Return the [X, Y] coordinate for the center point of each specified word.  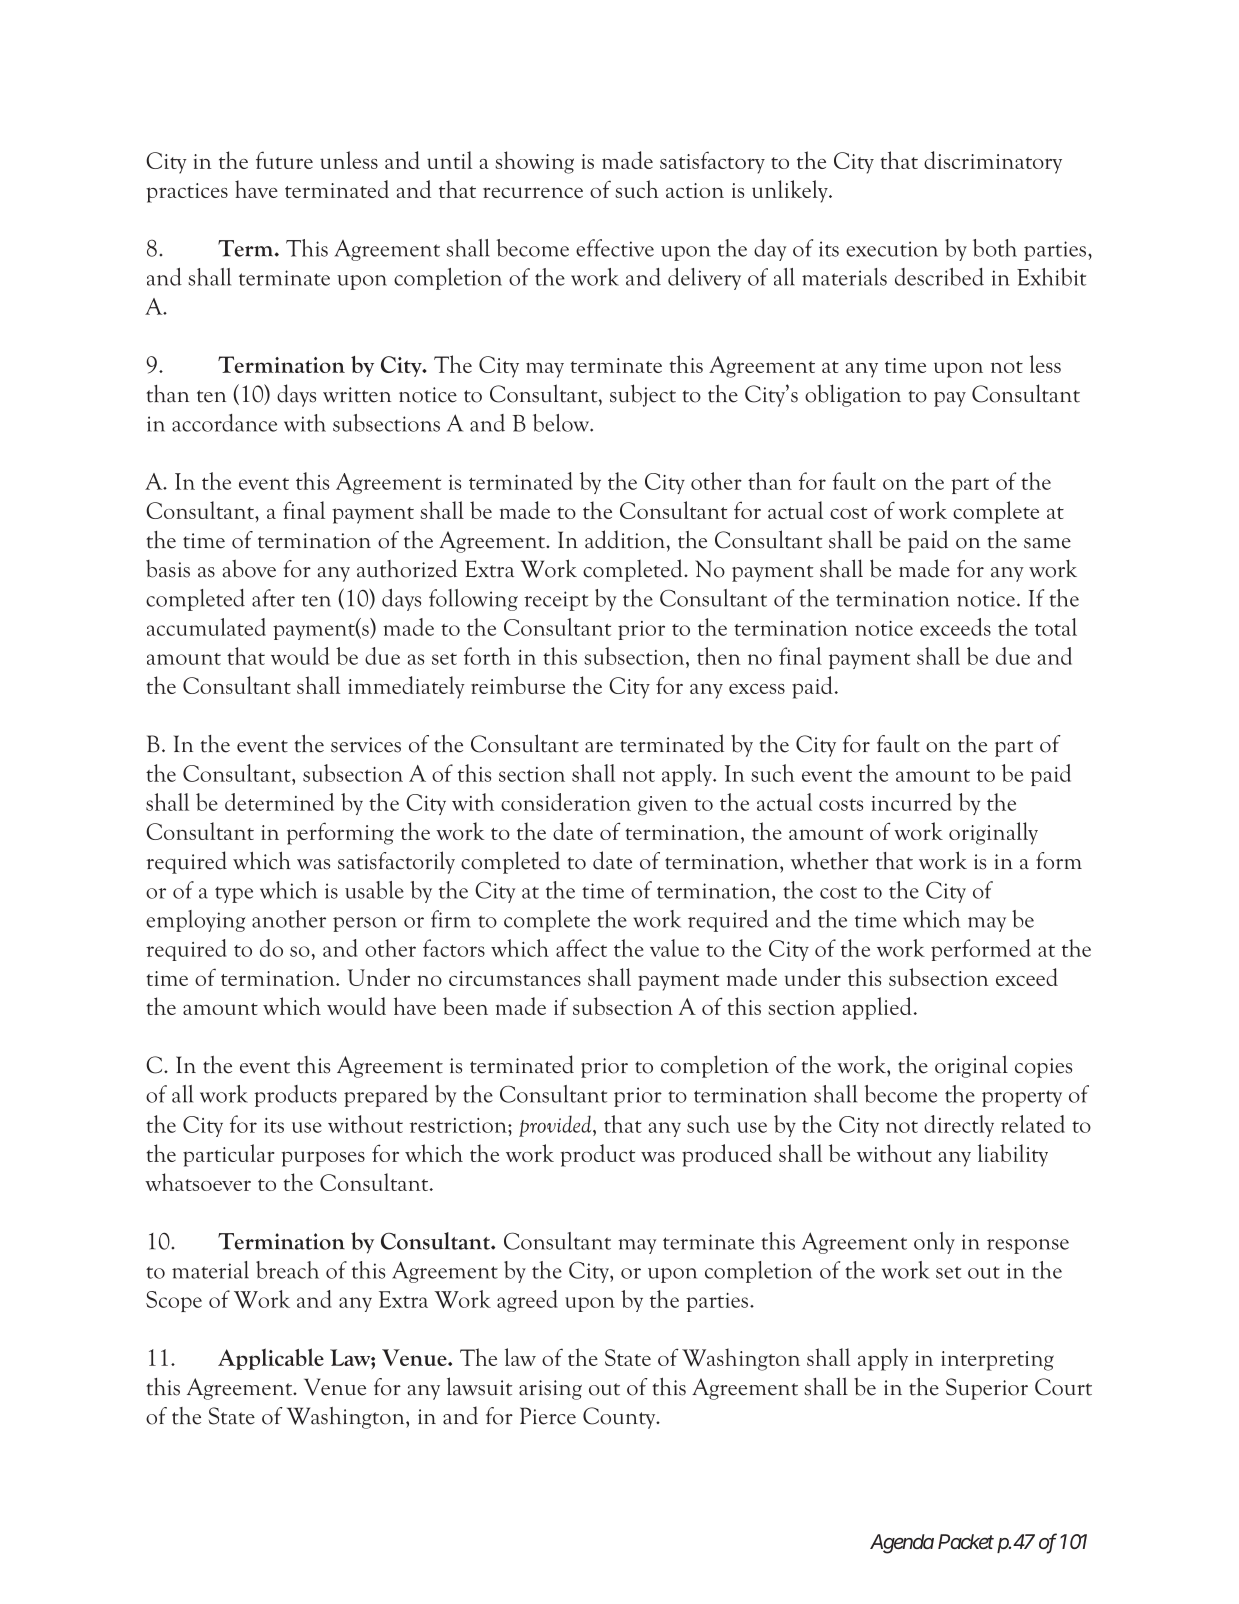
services [366, 745]
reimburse [518, 685]
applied [877, 1008]
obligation [853, 395]
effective [615, 248]
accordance [224, 423]
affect [581, 948]
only [934, 1243]
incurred [911, 802]
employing [196, 921]
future [284, 160]
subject [643, 395]
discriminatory [993, 162]
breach [287, 1270]
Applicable [271, 1359]
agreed [527, 1301]
